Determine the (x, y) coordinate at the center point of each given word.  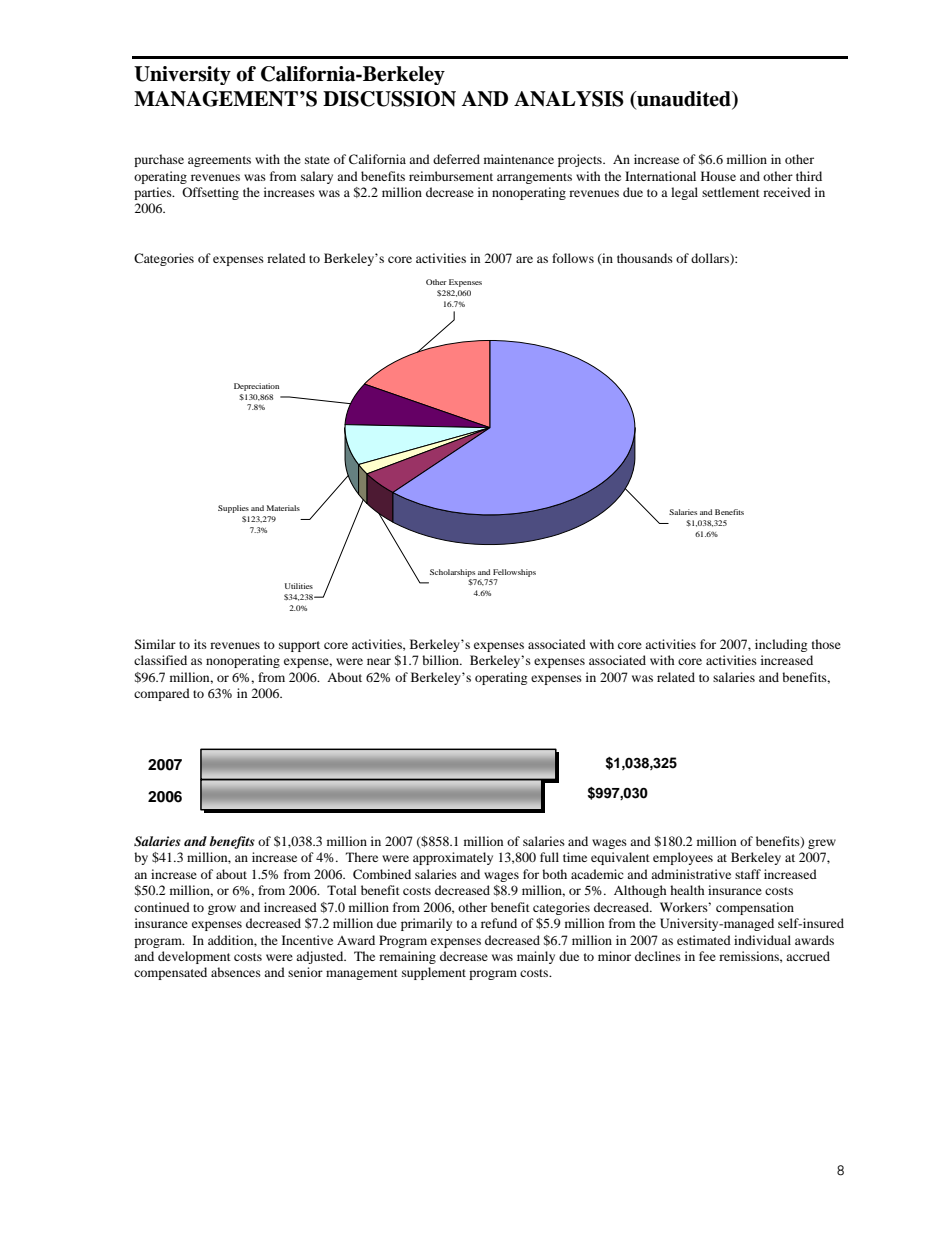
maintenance (519, 159)
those (826, 644)
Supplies (233, 509)
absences (236, 972)
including (781, 645)
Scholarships (452, 573)
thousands (645, 258)
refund (499, 923)
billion (442, 660)
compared (162, 694)
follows (573, 258)
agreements (219, 161)
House (718, 176)
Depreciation (256, 387)
